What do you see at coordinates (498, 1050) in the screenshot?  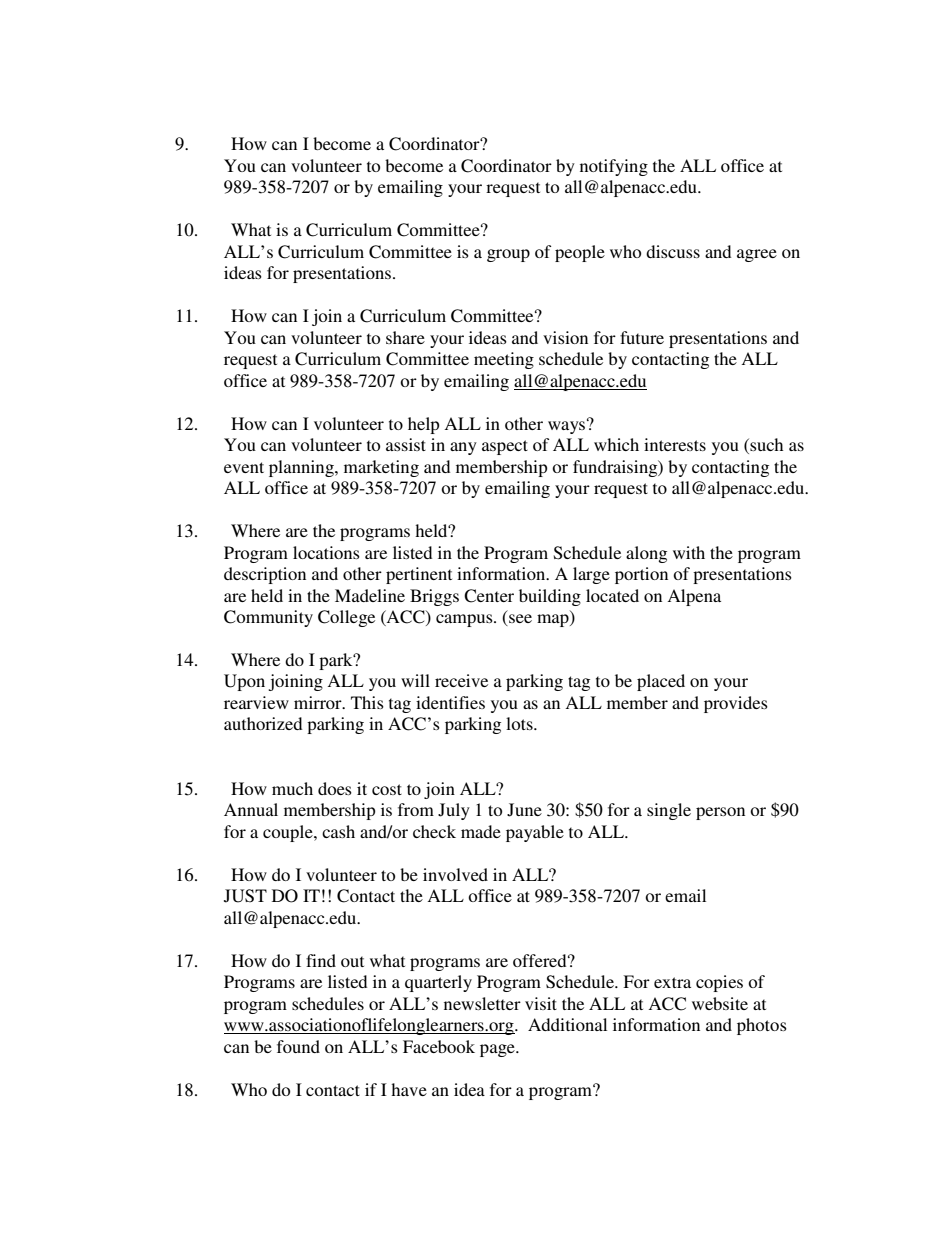 I see `page` at bounding box center [498, 1050].
